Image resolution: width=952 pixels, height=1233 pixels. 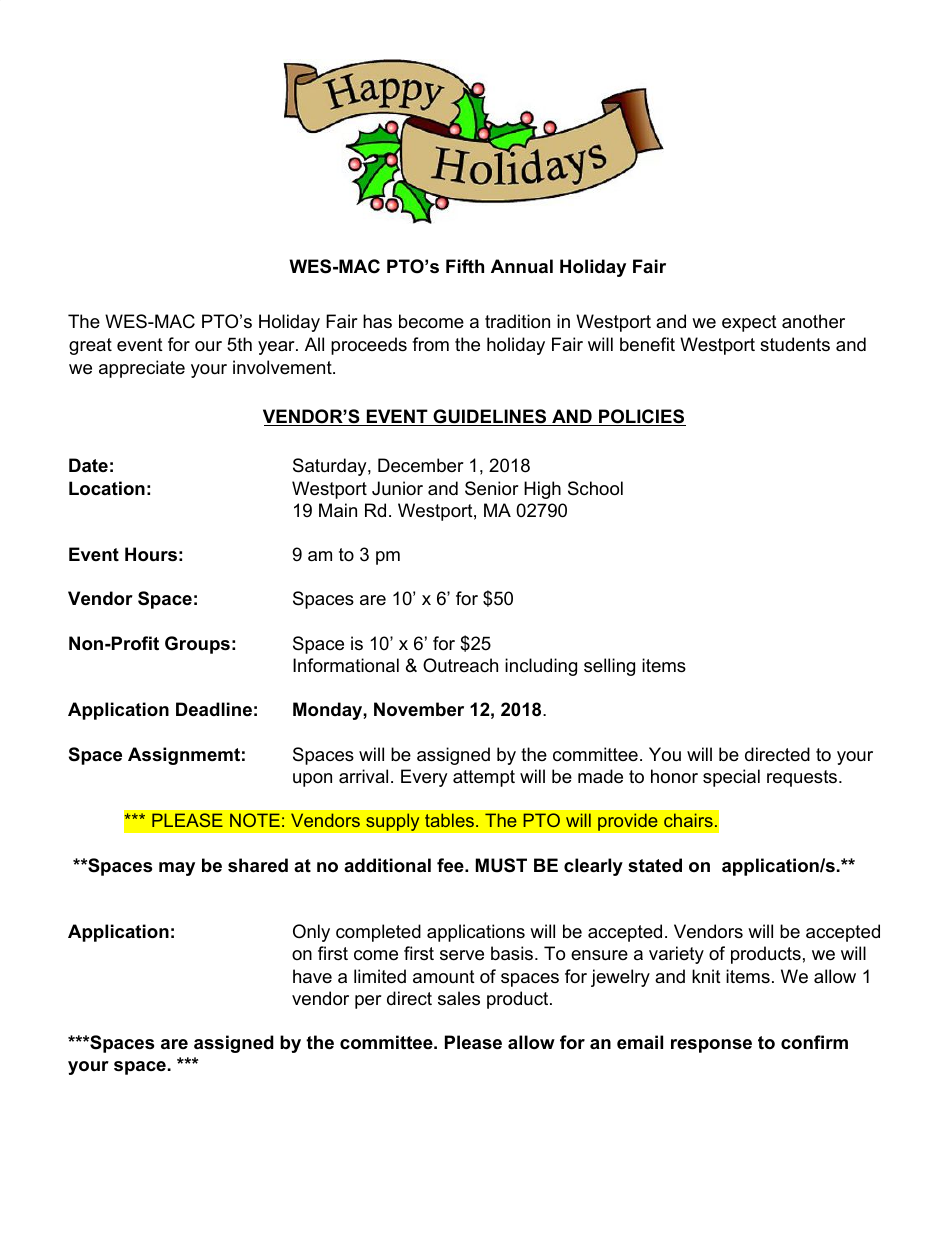 I want to click on Every, so click(x=424, y=778).
